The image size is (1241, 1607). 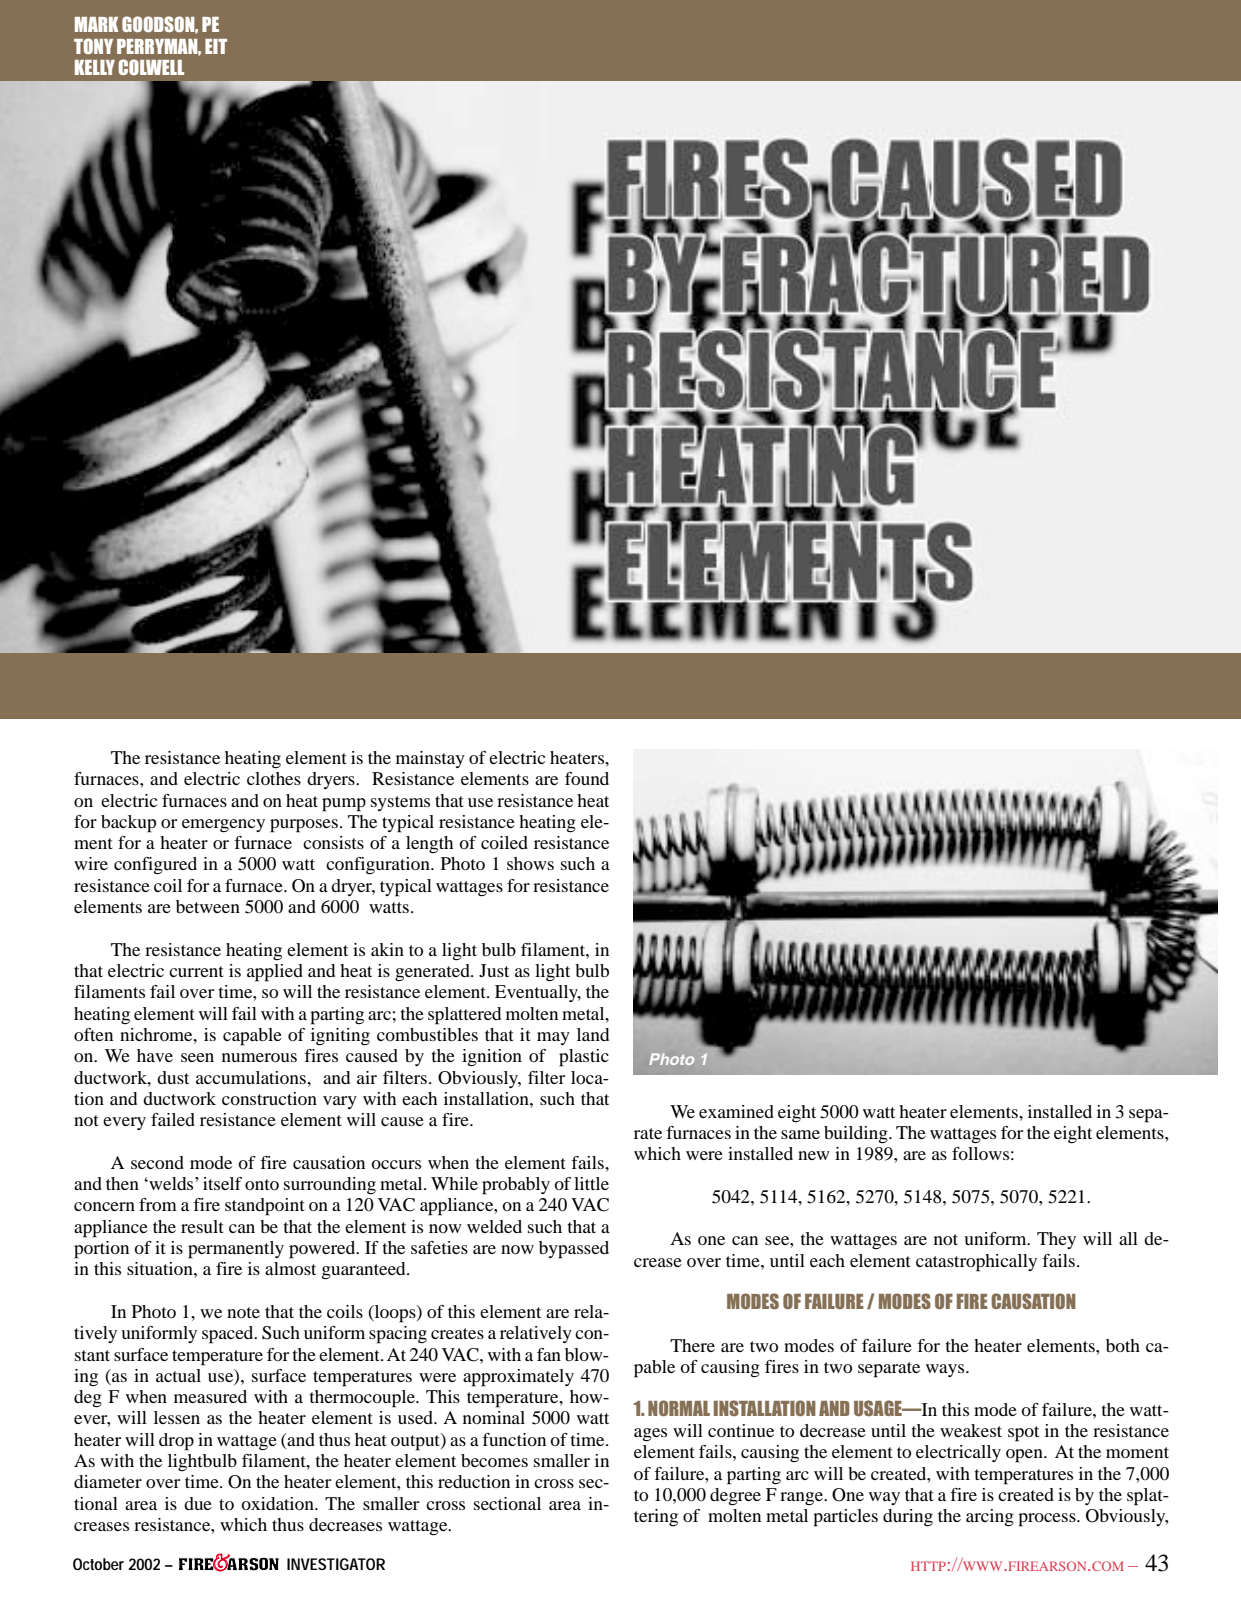 I want to click on MARK, so click(x=97, y=24).
